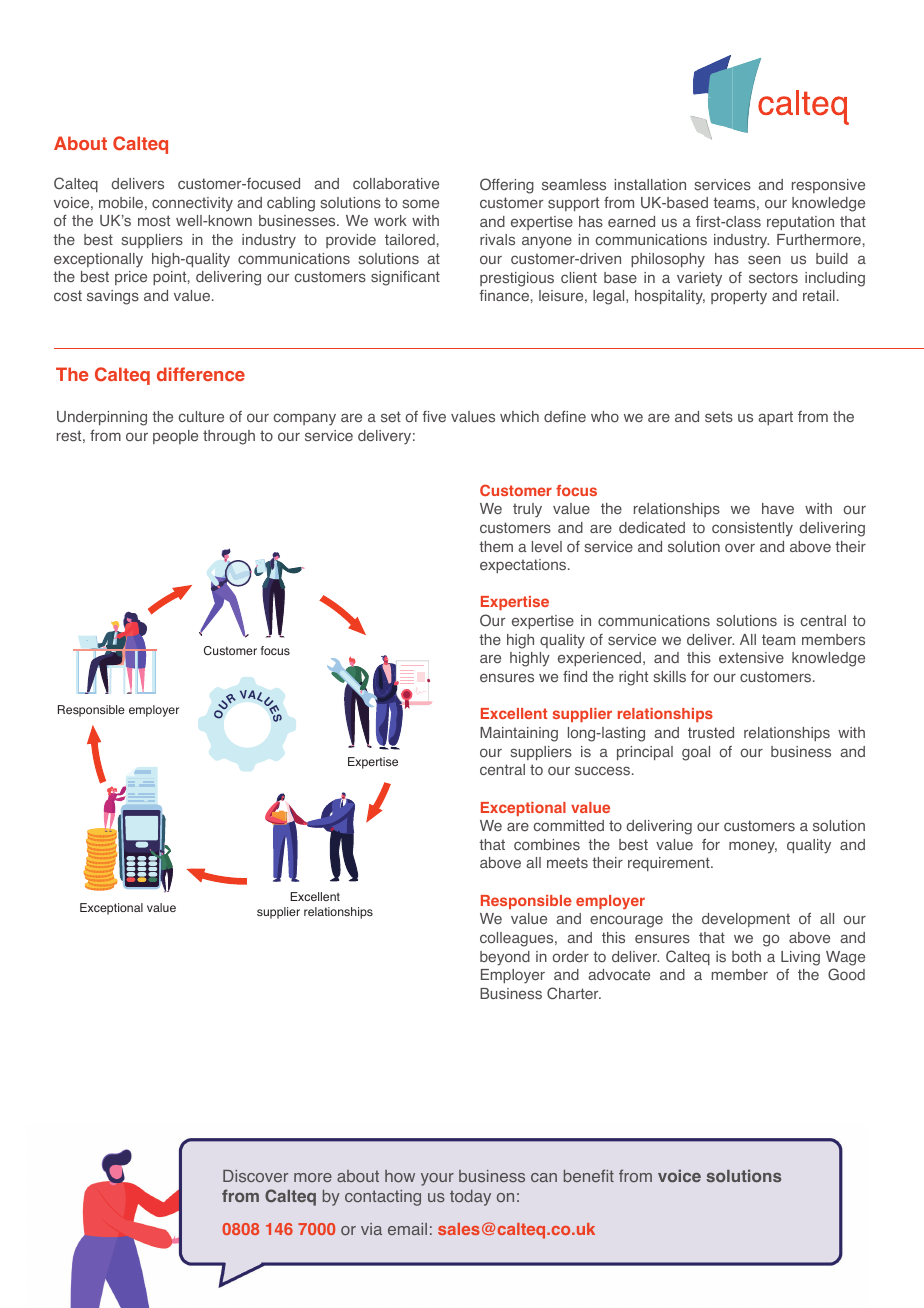 This image has height=1308, width=924. I want to click on reputation, so click(800, 223).
